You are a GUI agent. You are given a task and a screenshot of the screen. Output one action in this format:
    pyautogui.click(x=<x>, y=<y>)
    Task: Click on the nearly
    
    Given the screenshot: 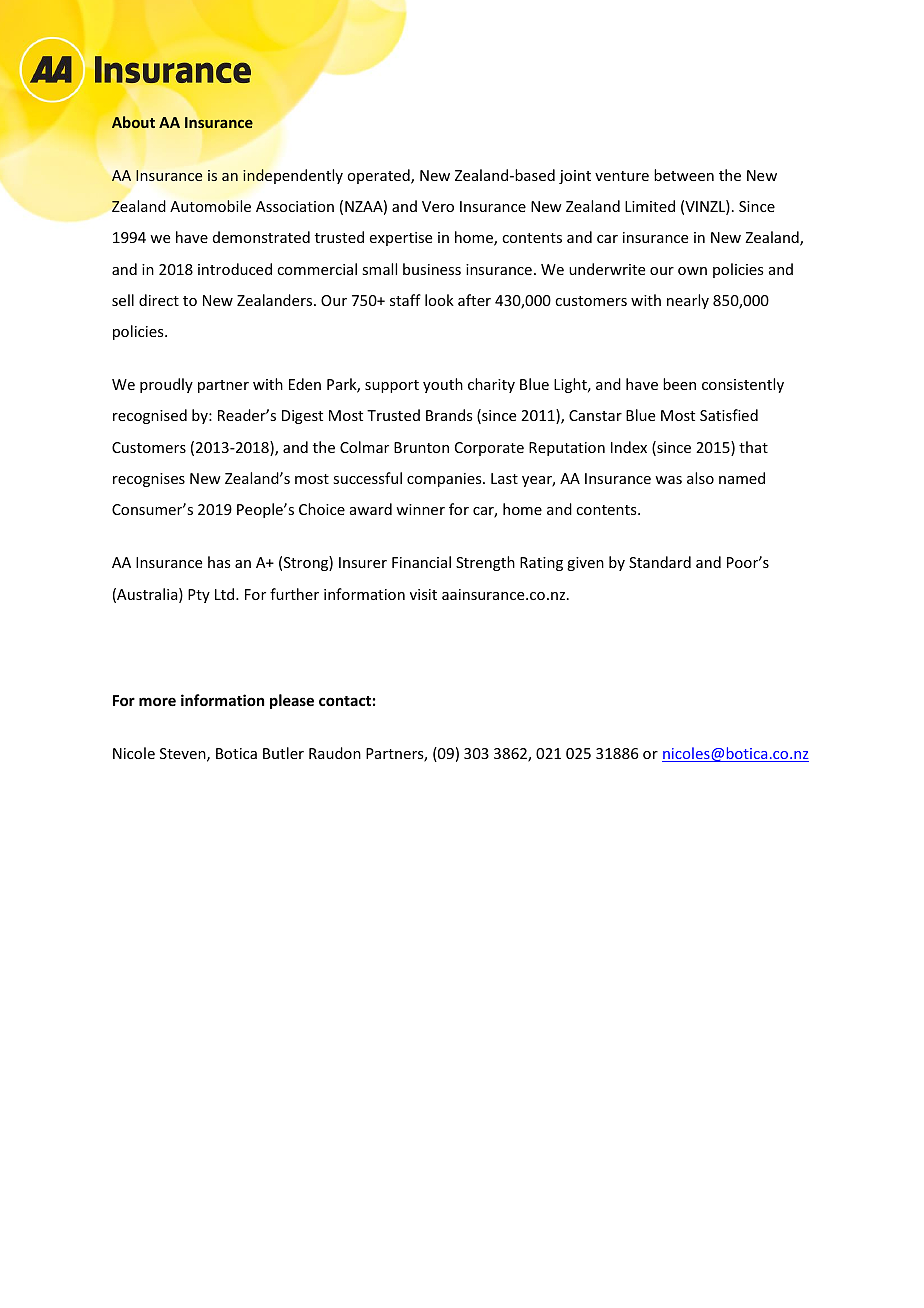 What is the action you would take?
    pyautogui.click(x=688, y=301)
